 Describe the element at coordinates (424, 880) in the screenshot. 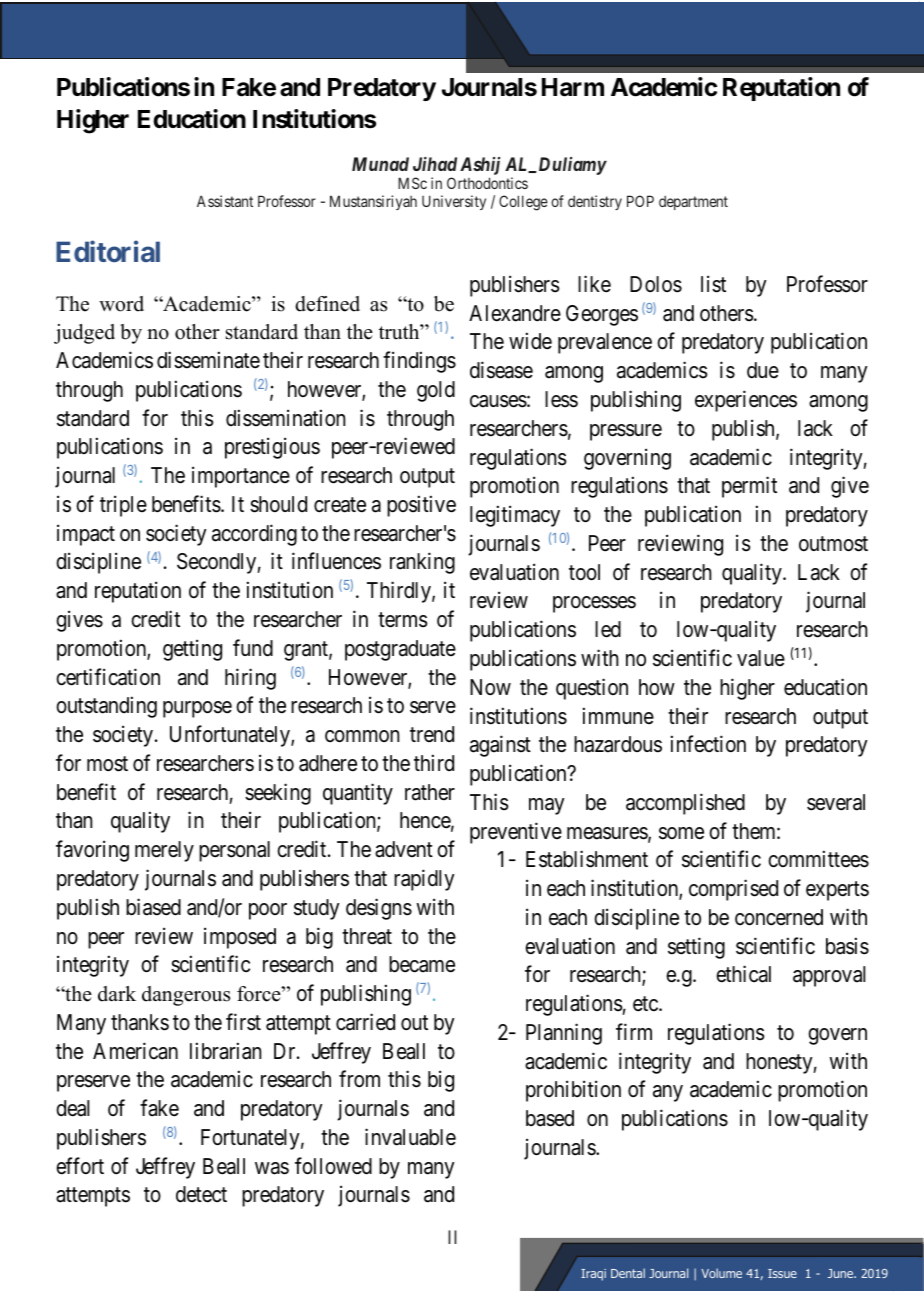

I see `rapidly` at that location.
